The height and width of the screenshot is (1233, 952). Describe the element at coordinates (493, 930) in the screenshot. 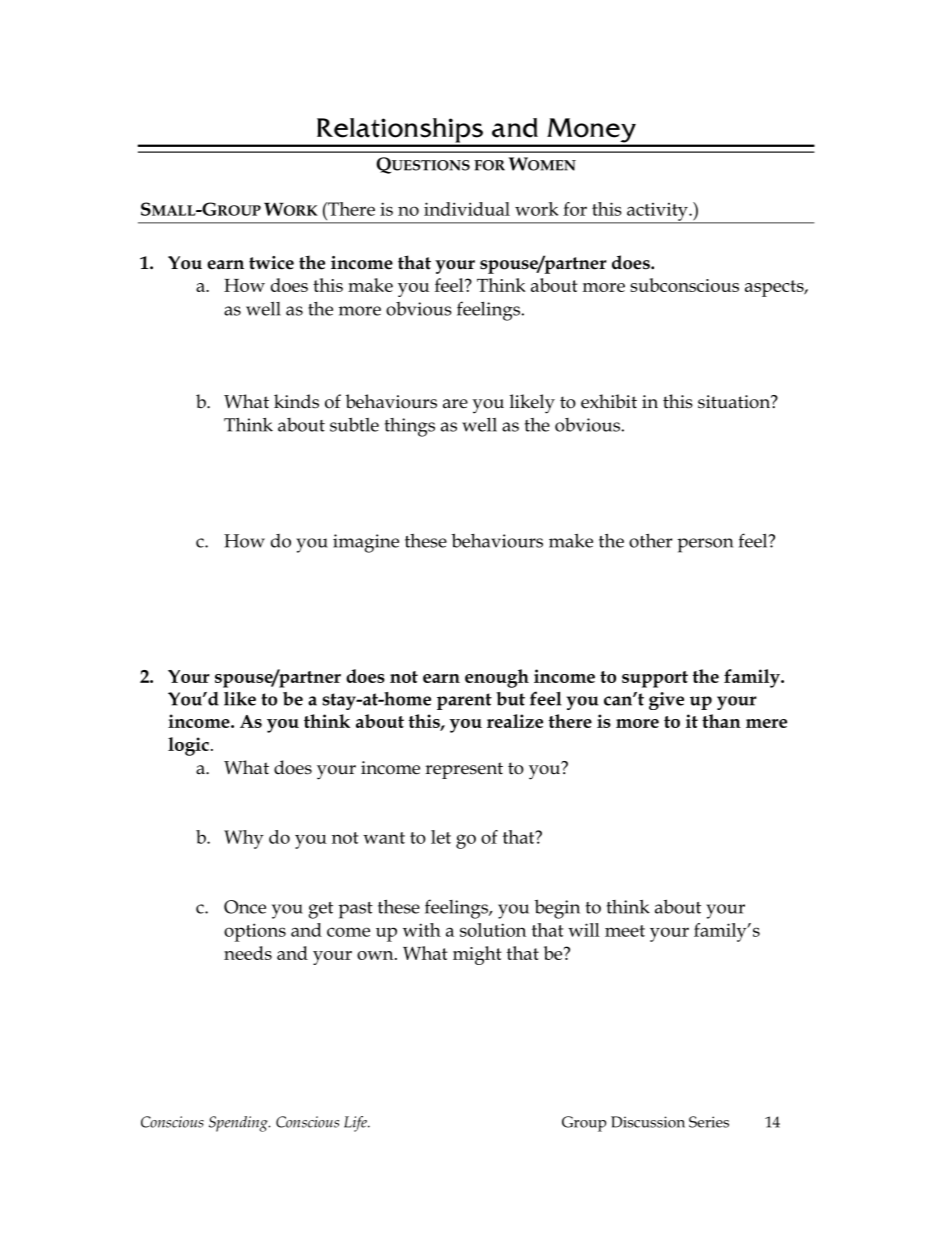

I see `solution` at that location.
